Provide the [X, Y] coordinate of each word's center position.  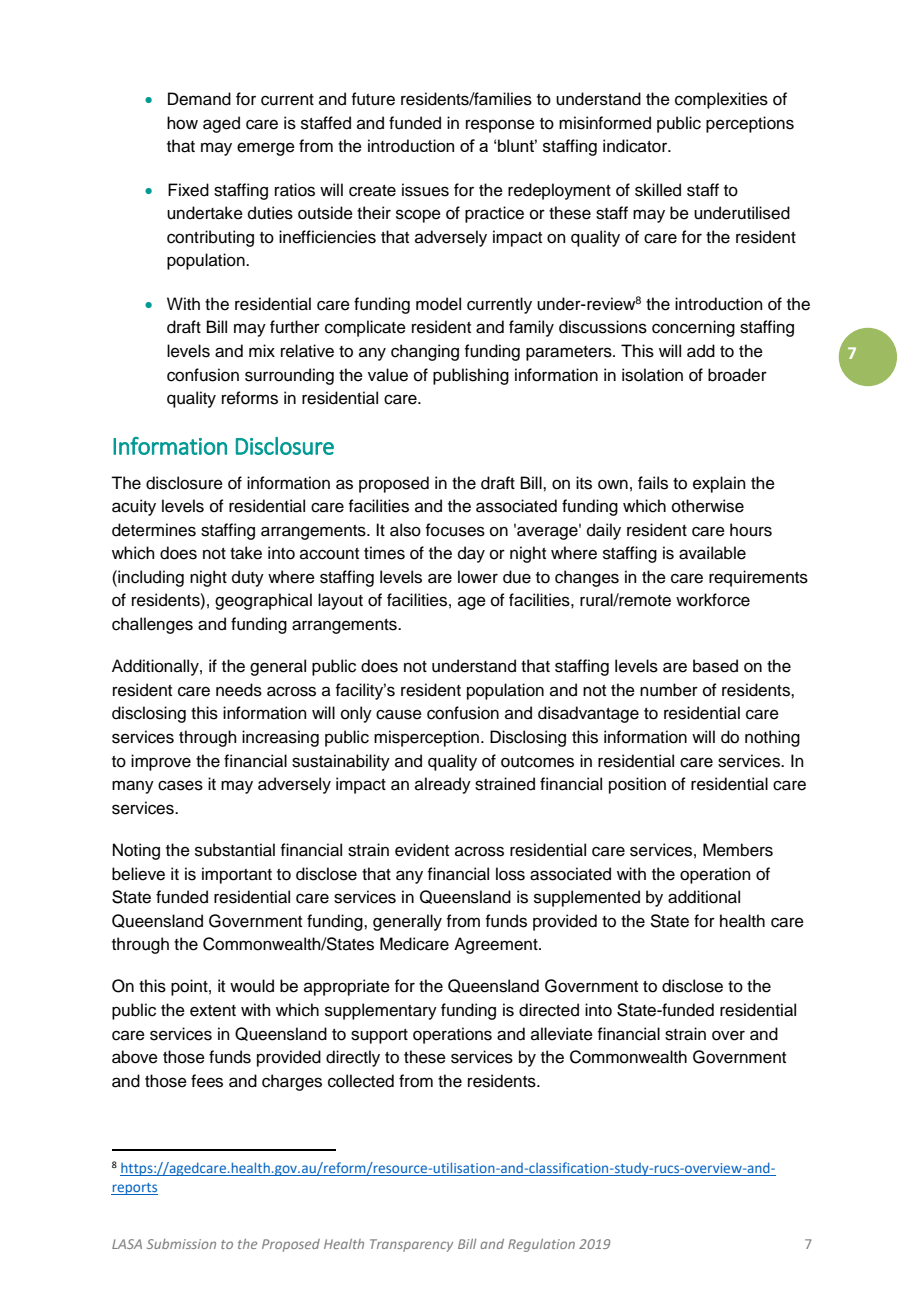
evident [422, 850]
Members [738, 850]
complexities [721, 100]
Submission [181, 1244]
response [500, 126]
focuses [455, 530]
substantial [235, 850]
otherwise [708, 506]
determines [154, 530]
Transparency [411, 1245]
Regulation [541, 1245]
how [182, 123]
